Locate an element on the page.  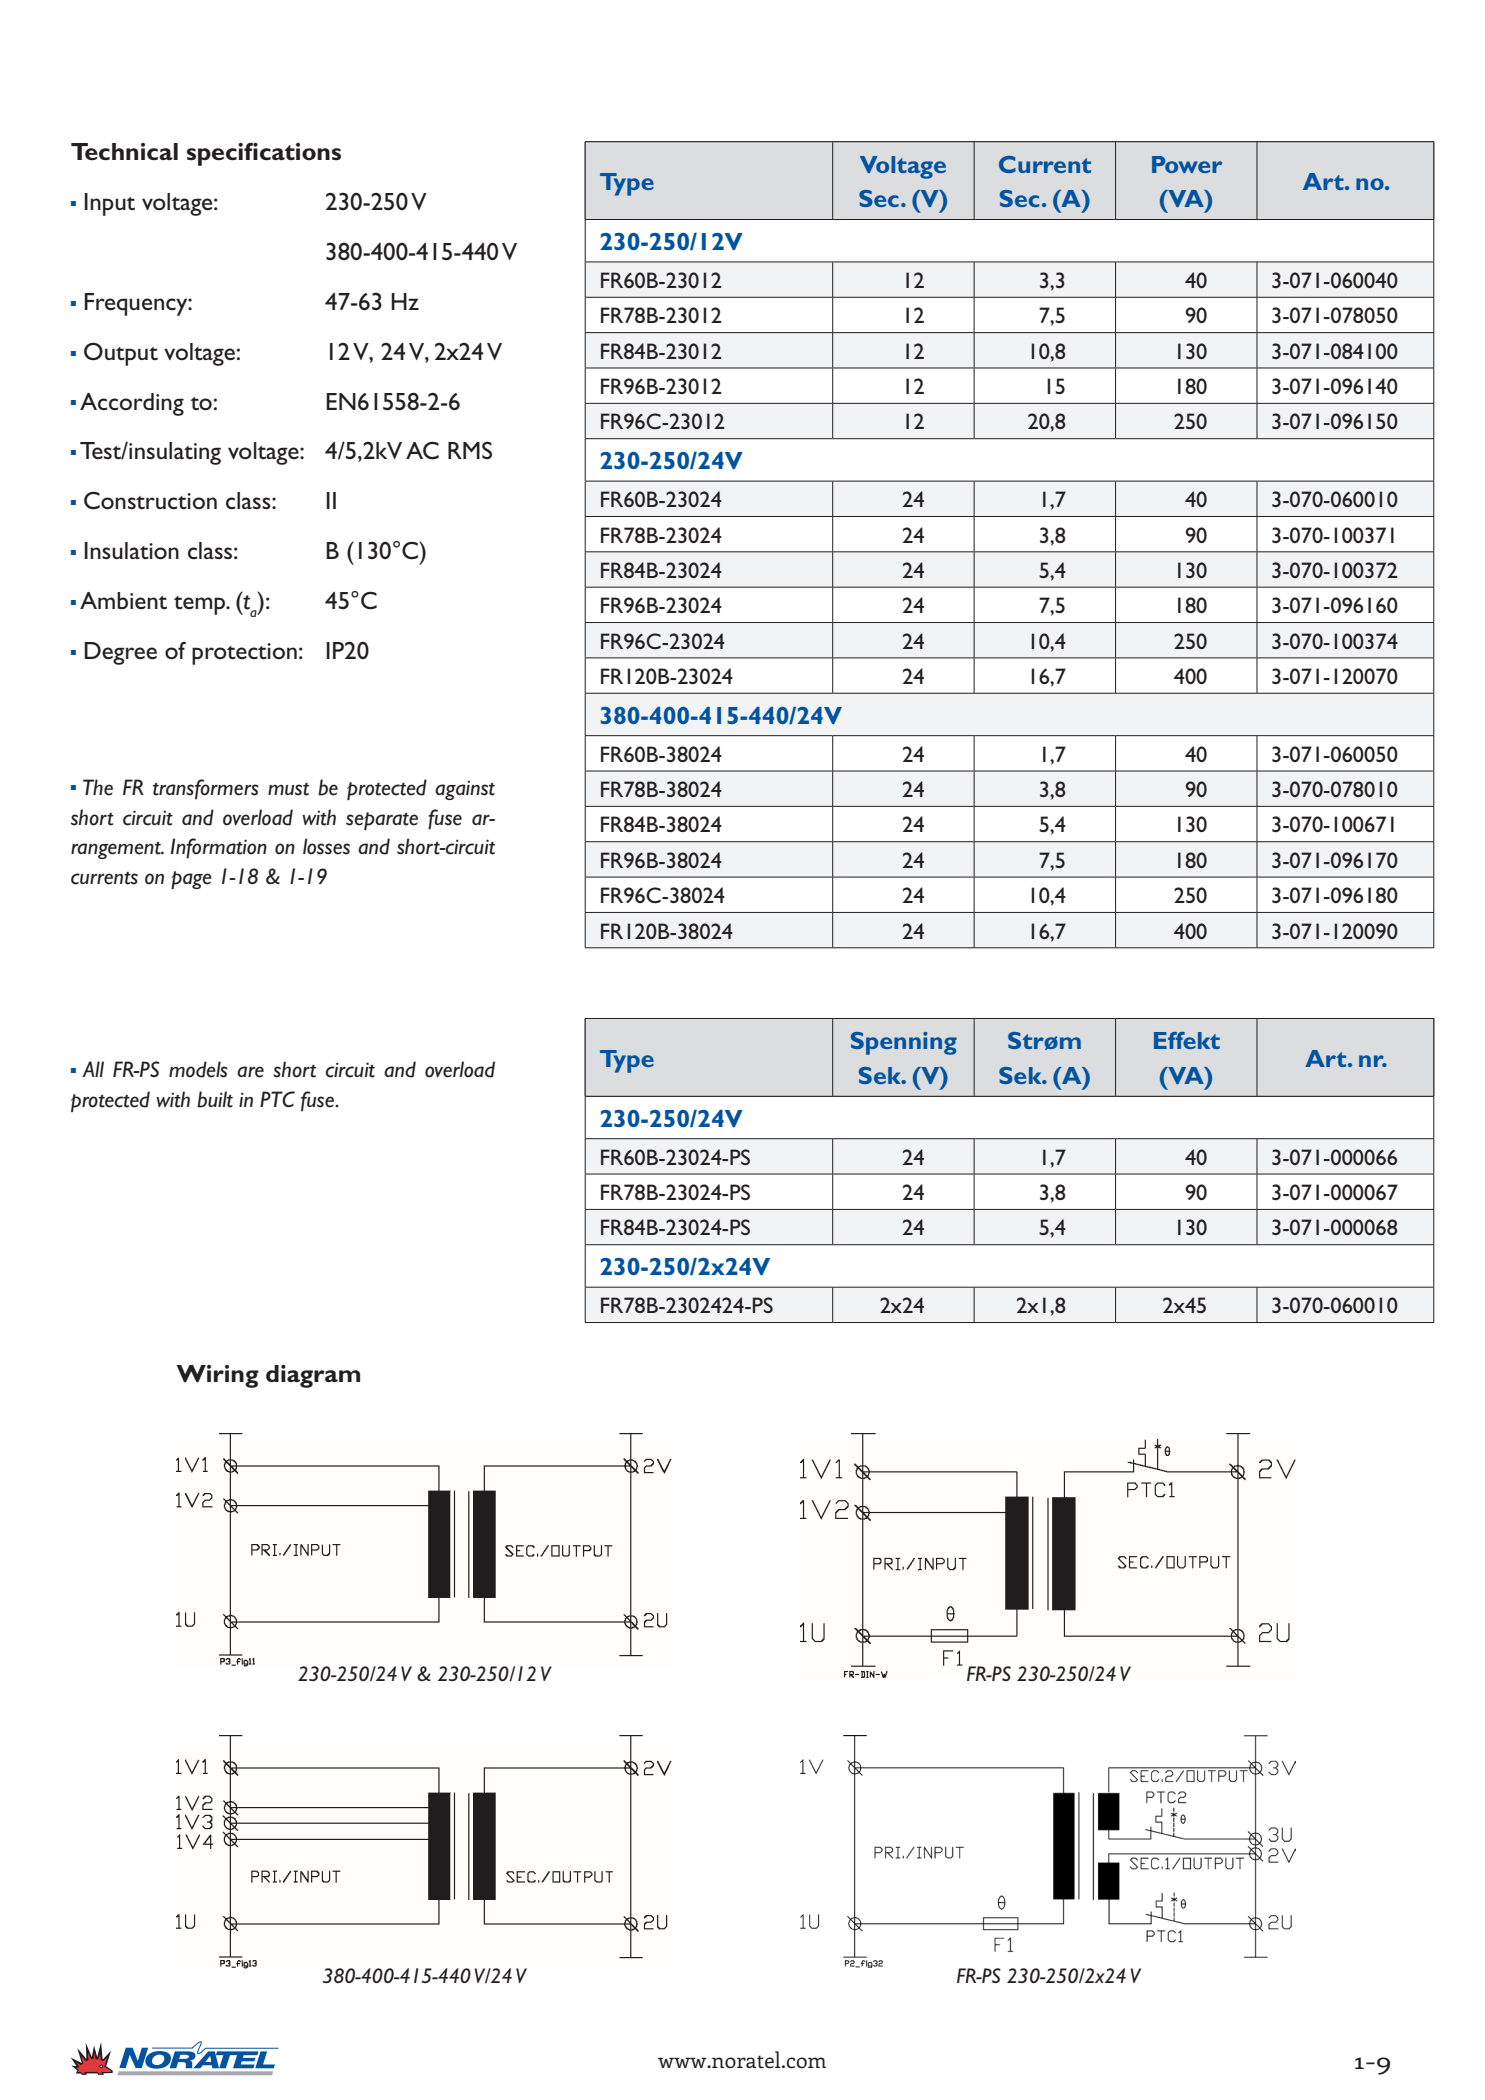
against is located at coordinates (465, 790).
